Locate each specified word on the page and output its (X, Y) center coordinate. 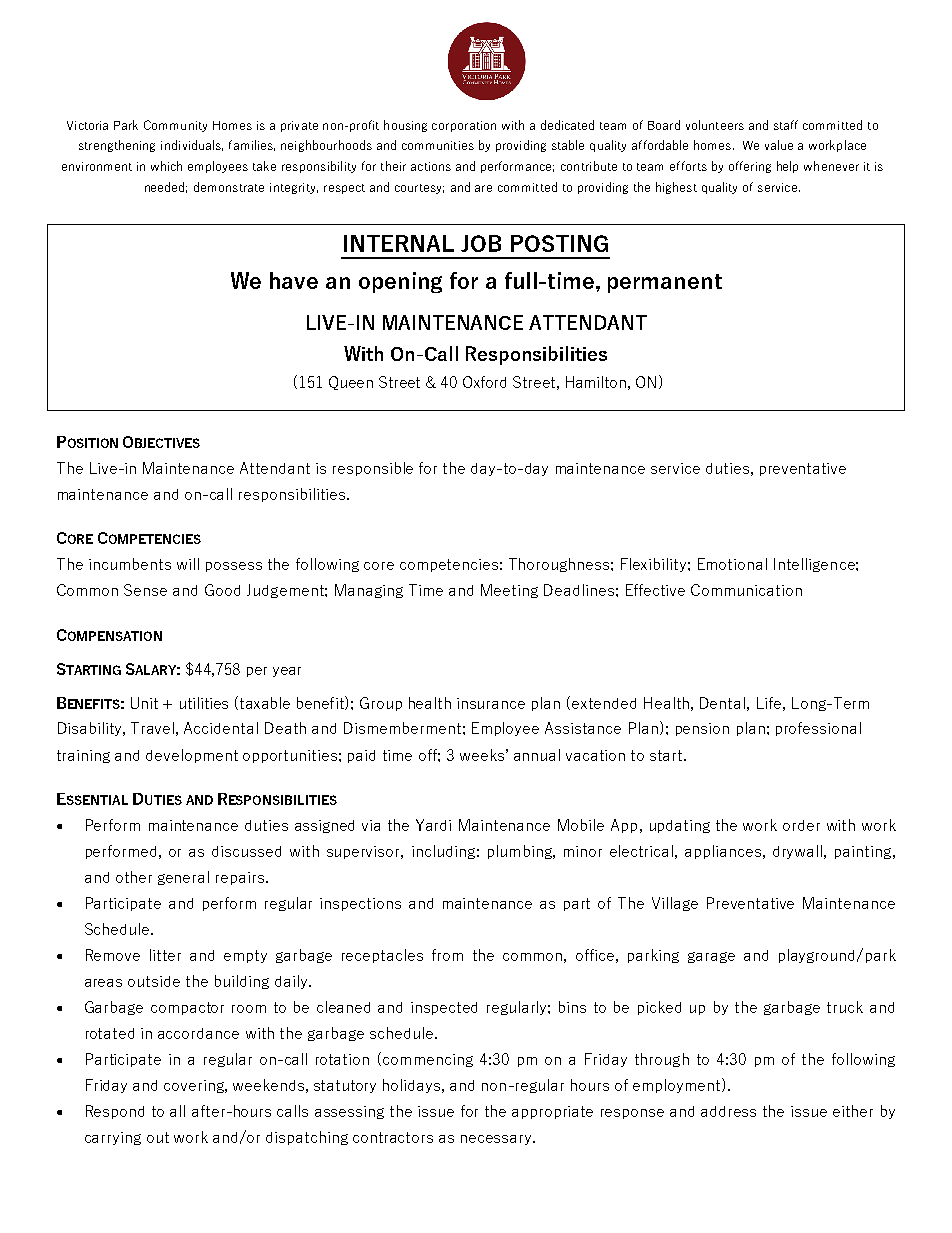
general (183, 878)
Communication (746, 590)
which (166, 166)
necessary (497, 1140)
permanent (665, 283)
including (443, 852)
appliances (724, 852)
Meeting (509, 591)
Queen (351, 383)
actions (431, 166)
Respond (115, 1112)
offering (750, 167)
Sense (145, 590)
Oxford (484, 382)
